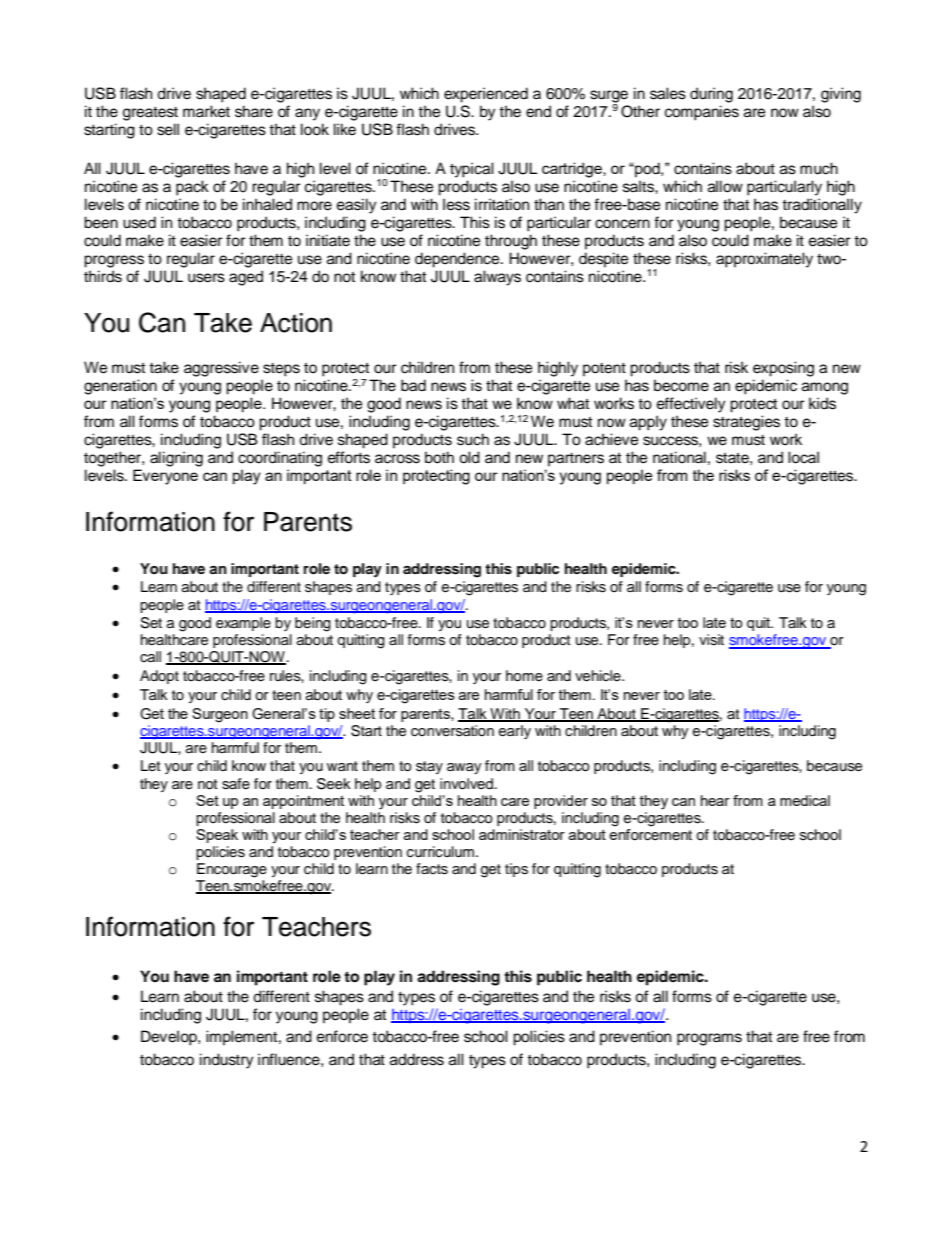  I want to click on experienced, so click(486, 95).
